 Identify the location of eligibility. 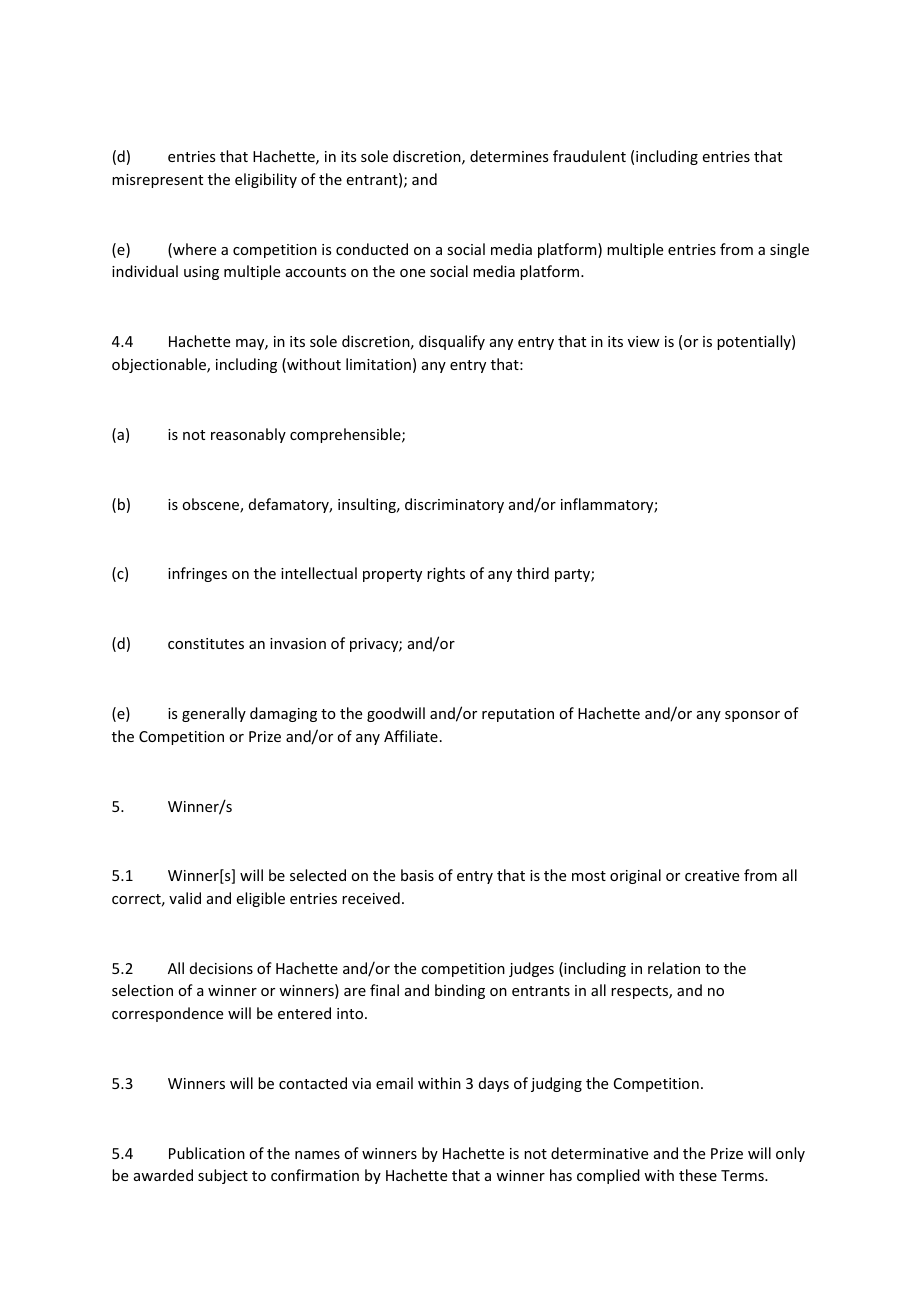
(266, 180).
